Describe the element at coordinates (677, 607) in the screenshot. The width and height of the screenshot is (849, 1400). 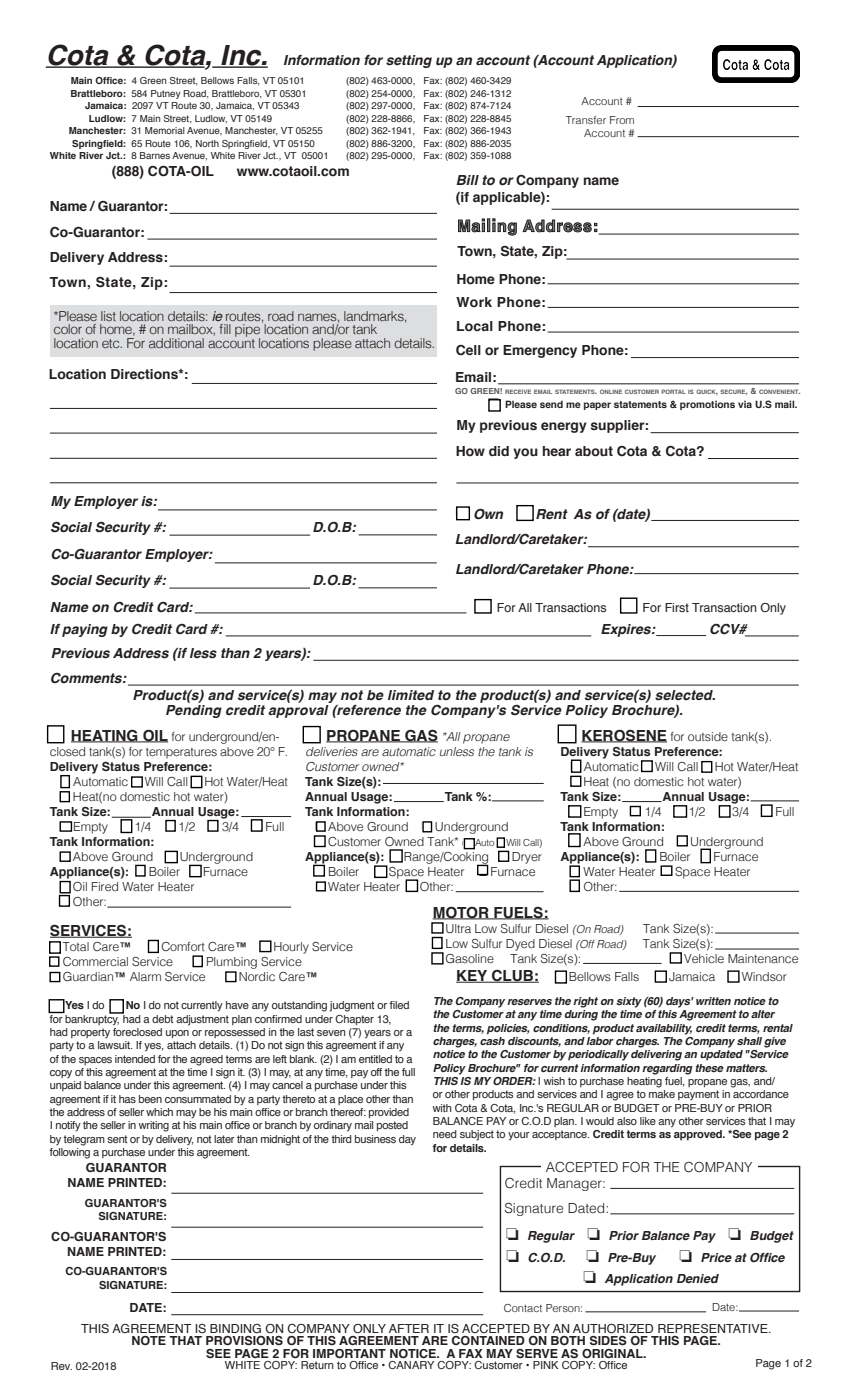
I see `First` at that location.
